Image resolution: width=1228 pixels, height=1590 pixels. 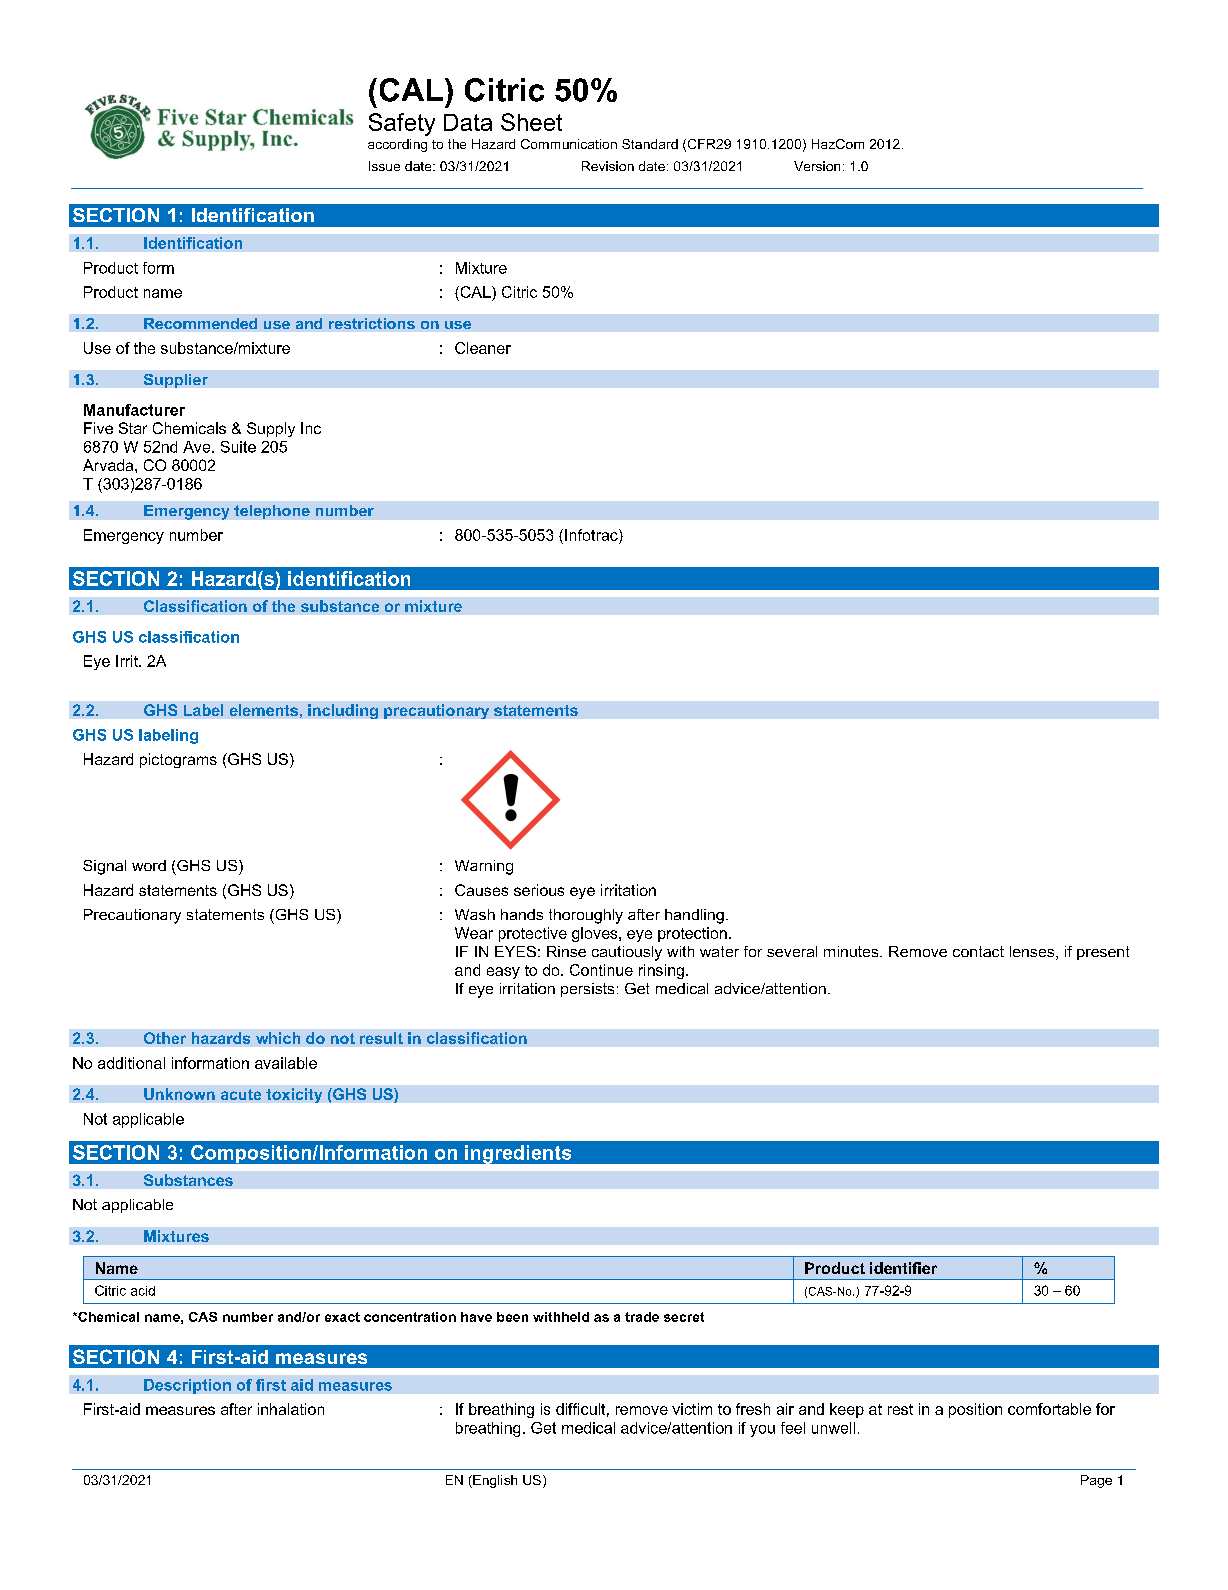 I want to click on Revision, so click(x=608, y=166).
